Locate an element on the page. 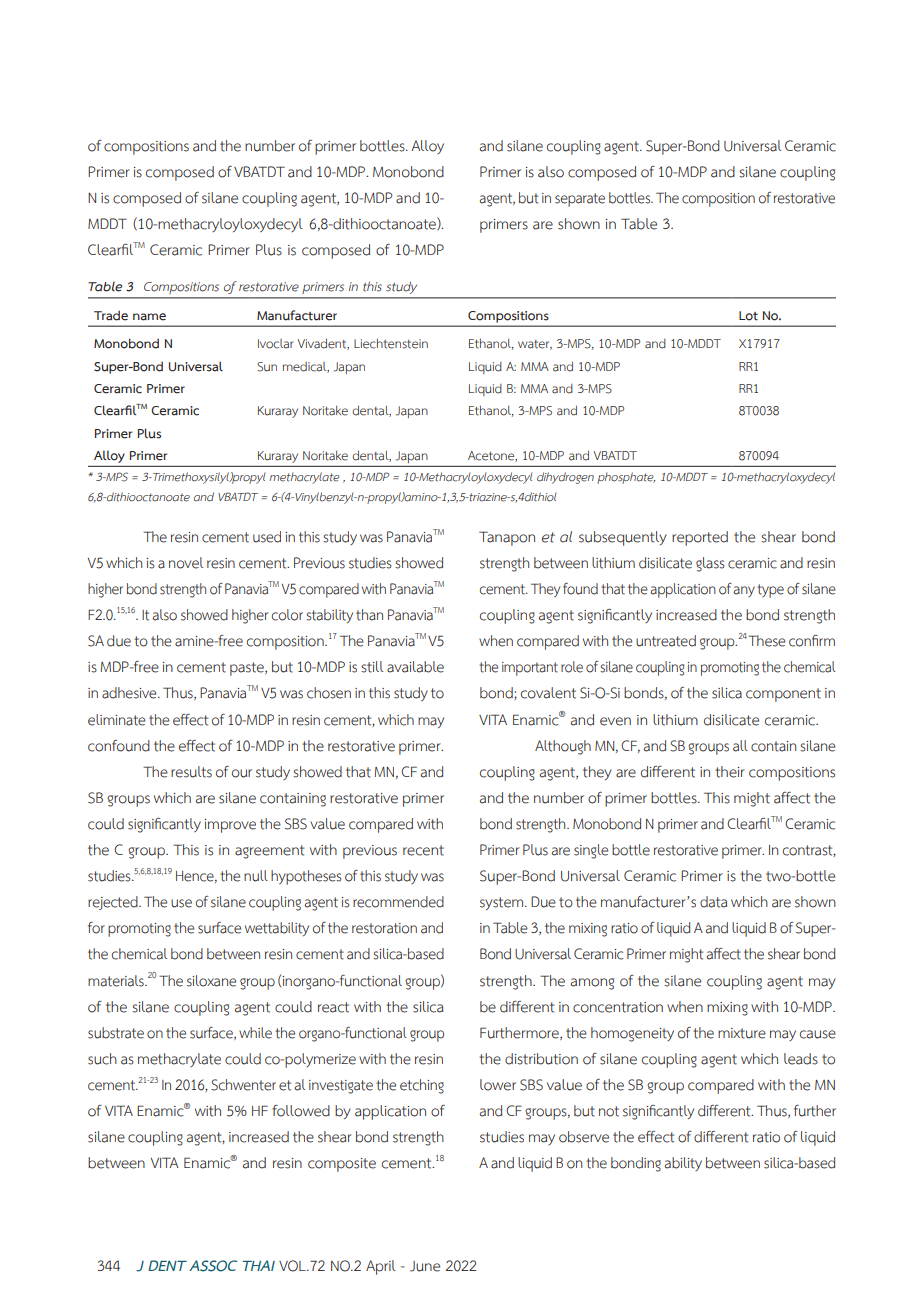 This image has width=924, height=1308. Lot is located at coordinates (748, 316).
